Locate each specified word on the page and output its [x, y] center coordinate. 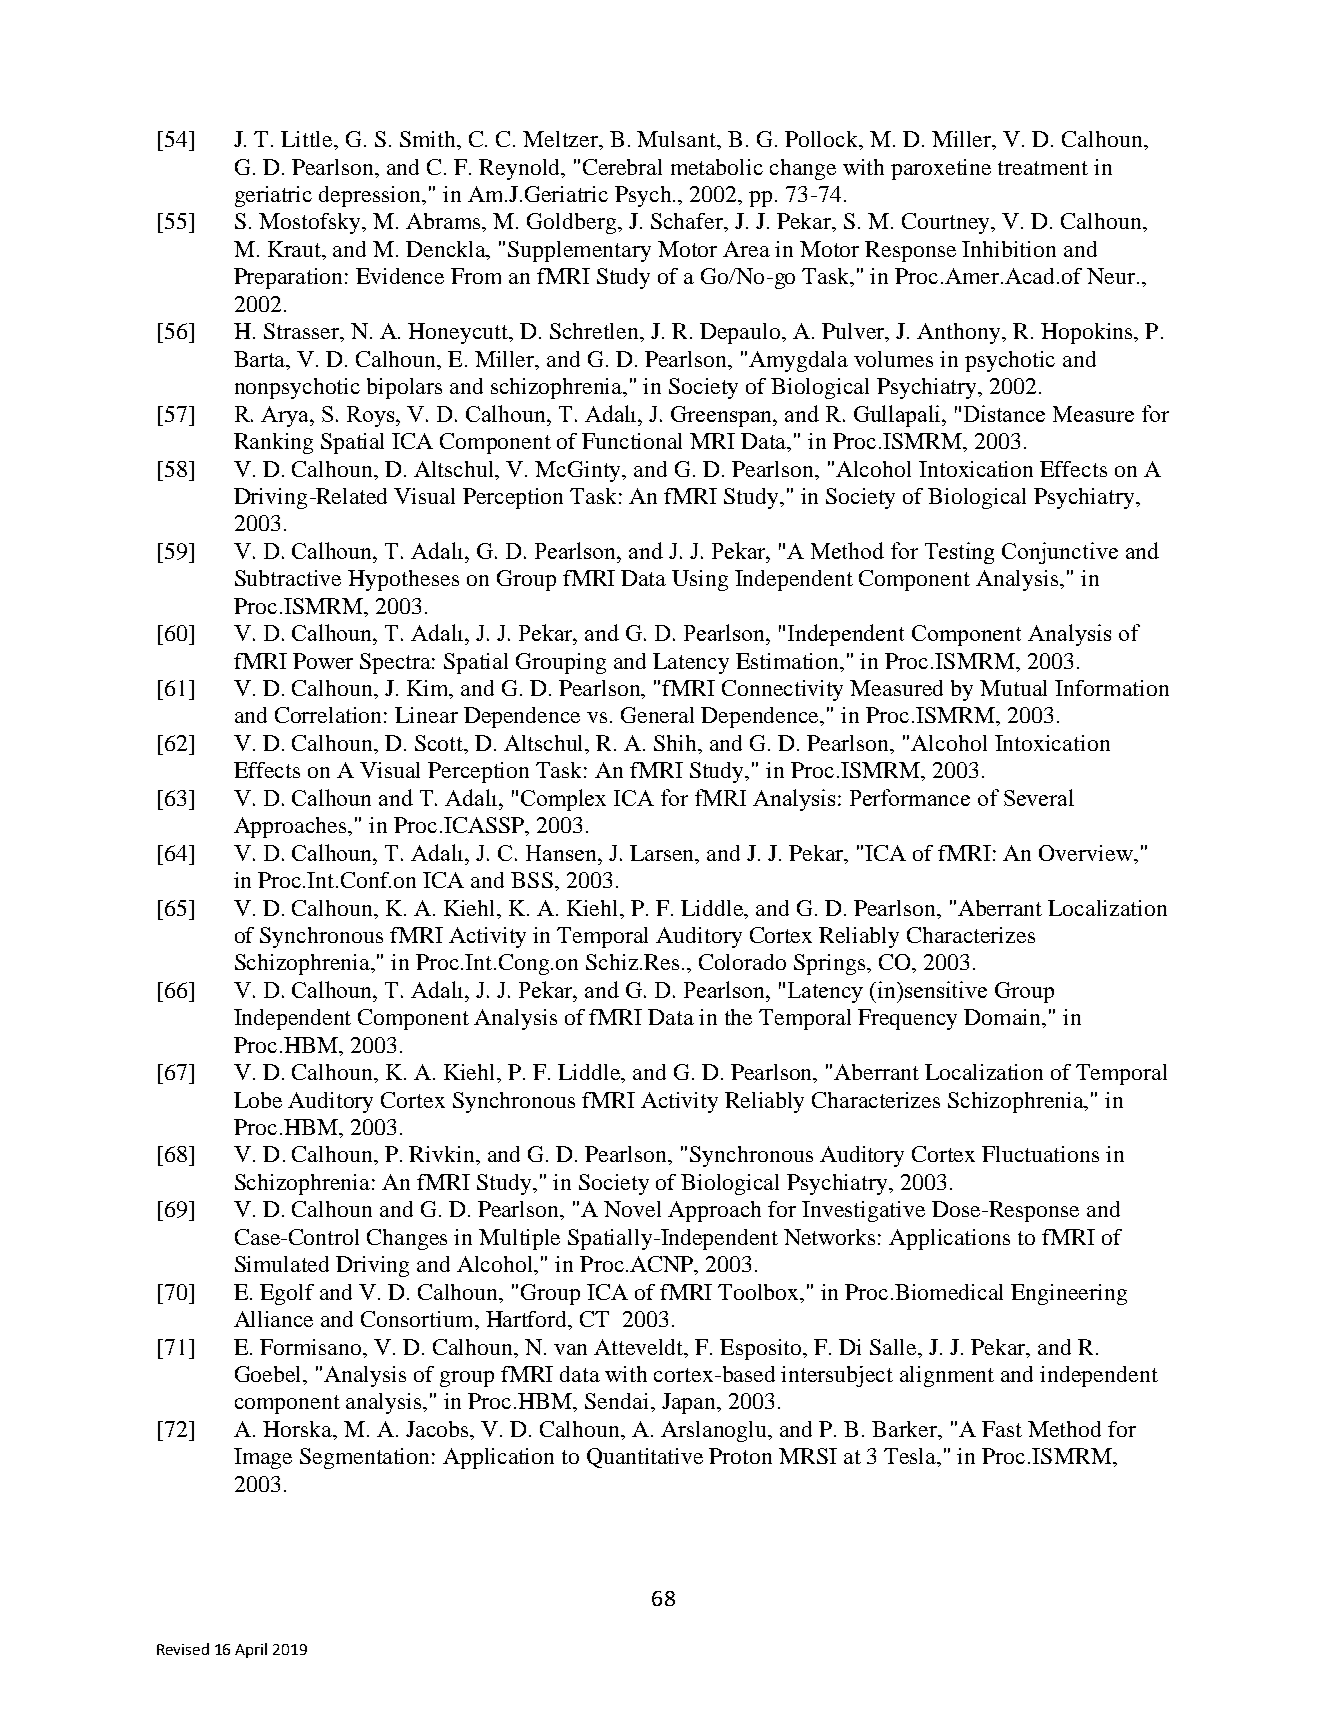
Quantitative [645, 1458]
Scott [440, 744]
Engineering [1069, 1294]
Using [700, 580]
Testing [959, 553]
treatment [1043, 168]
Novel [632, 1209]
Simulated [282, 1264]
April [251, 1650]
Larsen [663, 853]
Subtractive [288, 578]
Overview [1087, 853]
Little [308, 140]
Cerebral [622, 167]
